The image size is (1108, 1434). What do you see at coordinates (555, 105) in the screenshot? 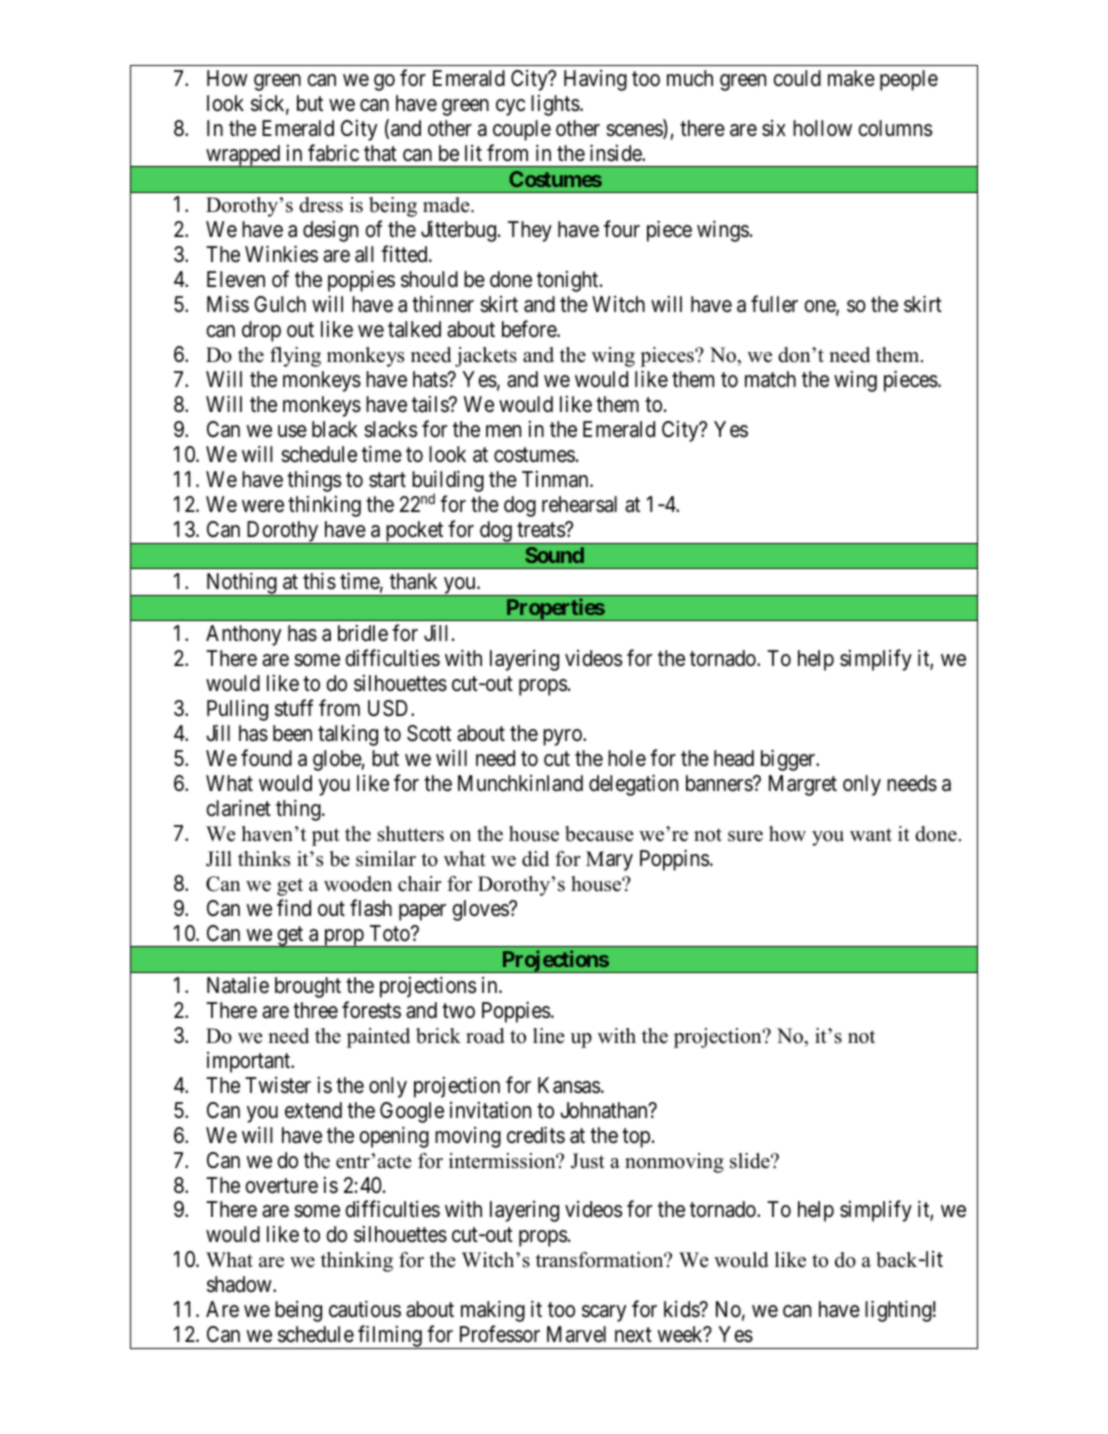
I see `lights` at bounding box center [555, 105].
